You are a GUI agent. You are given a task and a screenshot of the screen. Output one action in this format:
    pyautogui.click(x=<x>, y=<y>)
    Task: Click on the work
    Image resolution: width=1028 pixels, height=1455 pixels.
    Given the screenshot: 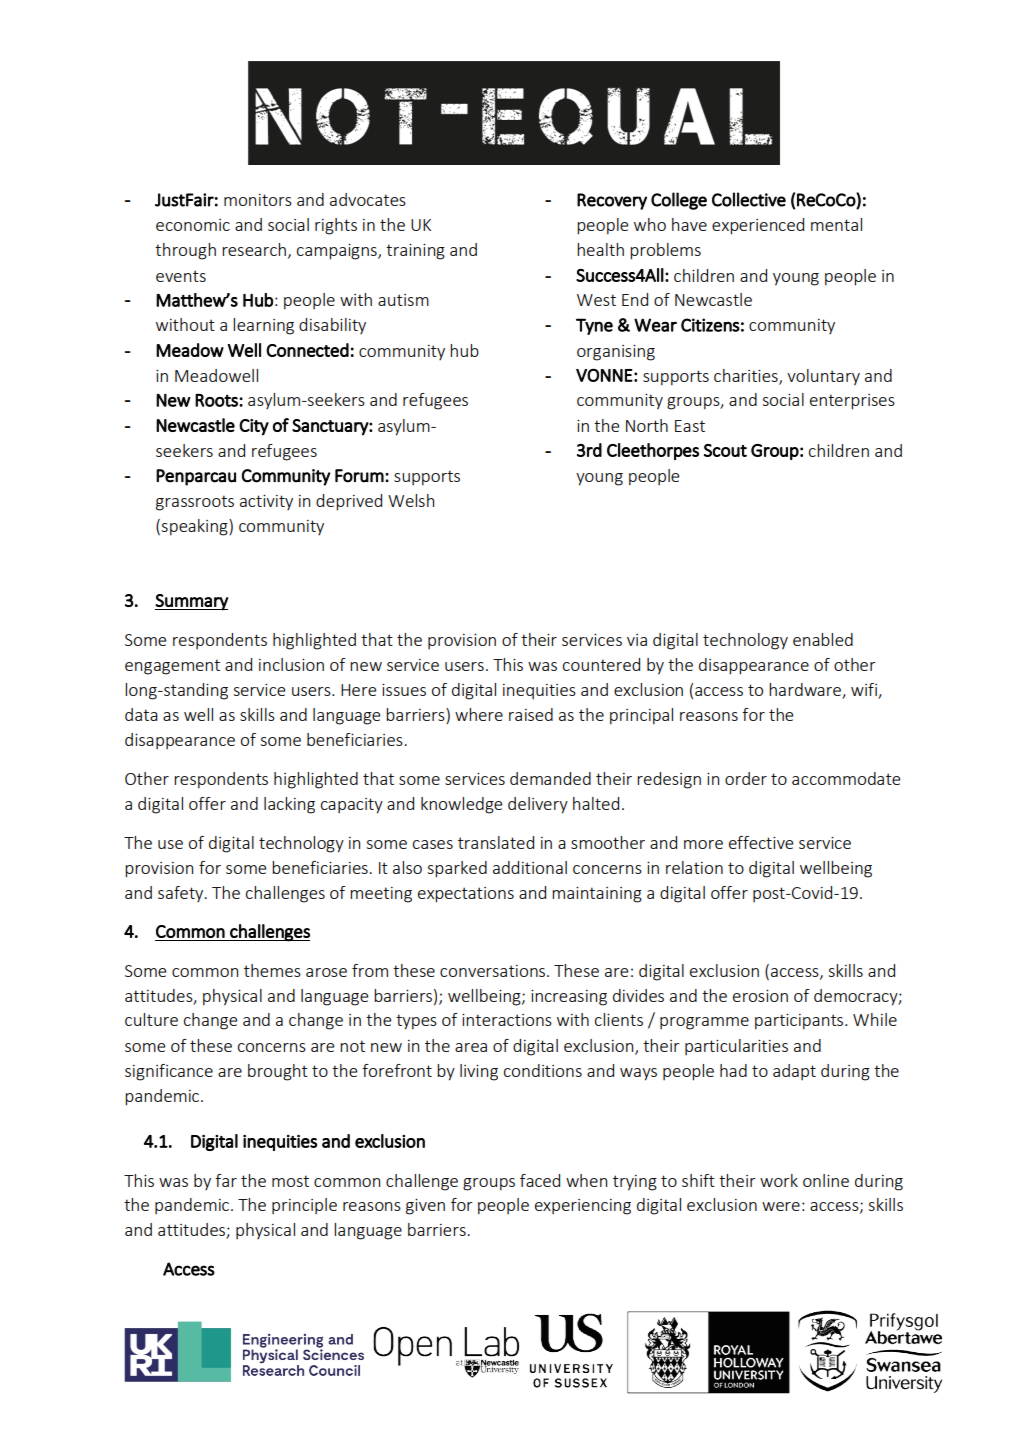 What is the action you would take?
    pyautogui.click(x=779, y=1180)
